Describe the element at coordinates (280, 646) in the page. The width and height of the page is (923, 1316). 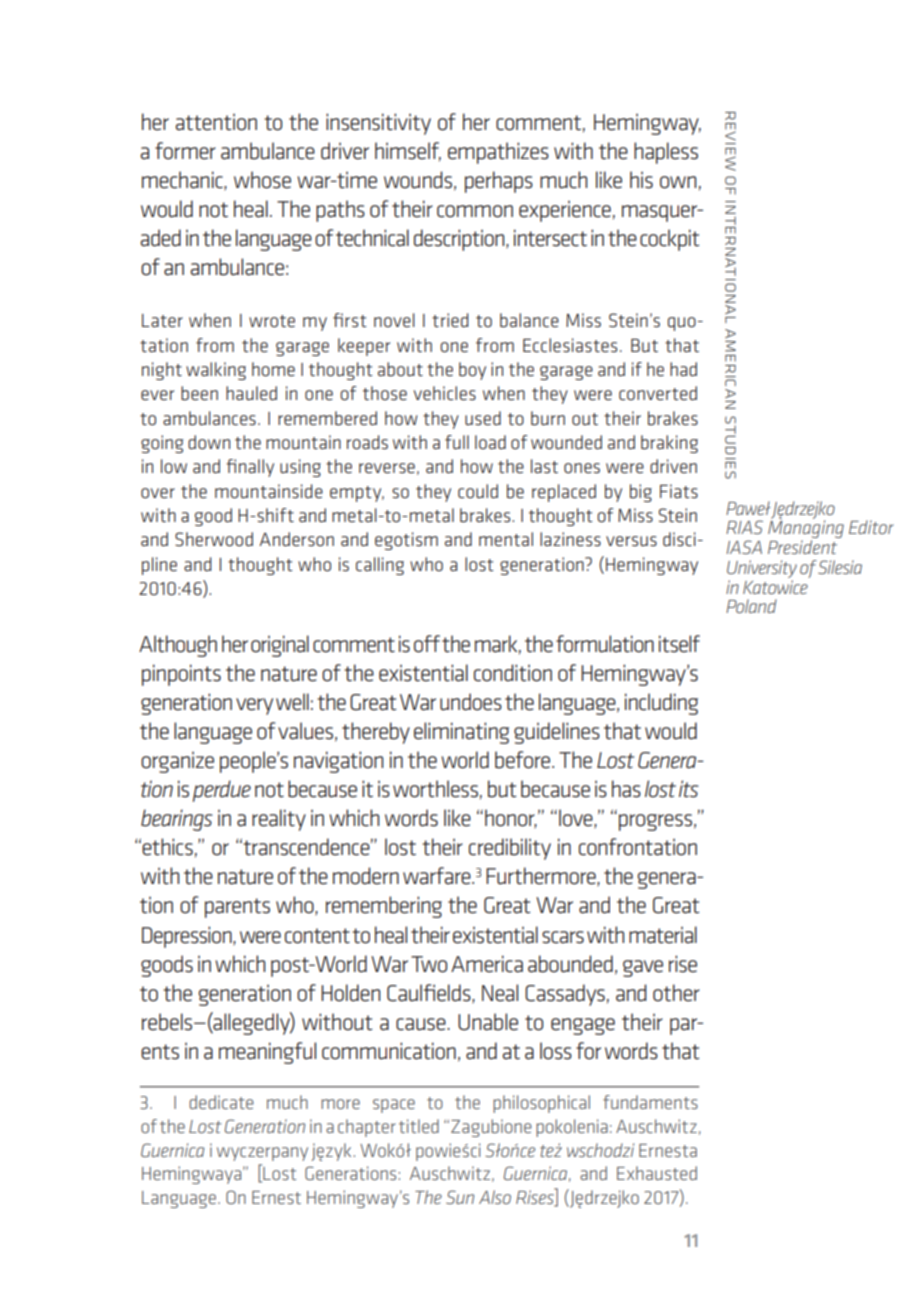
I see `original` at that location.
